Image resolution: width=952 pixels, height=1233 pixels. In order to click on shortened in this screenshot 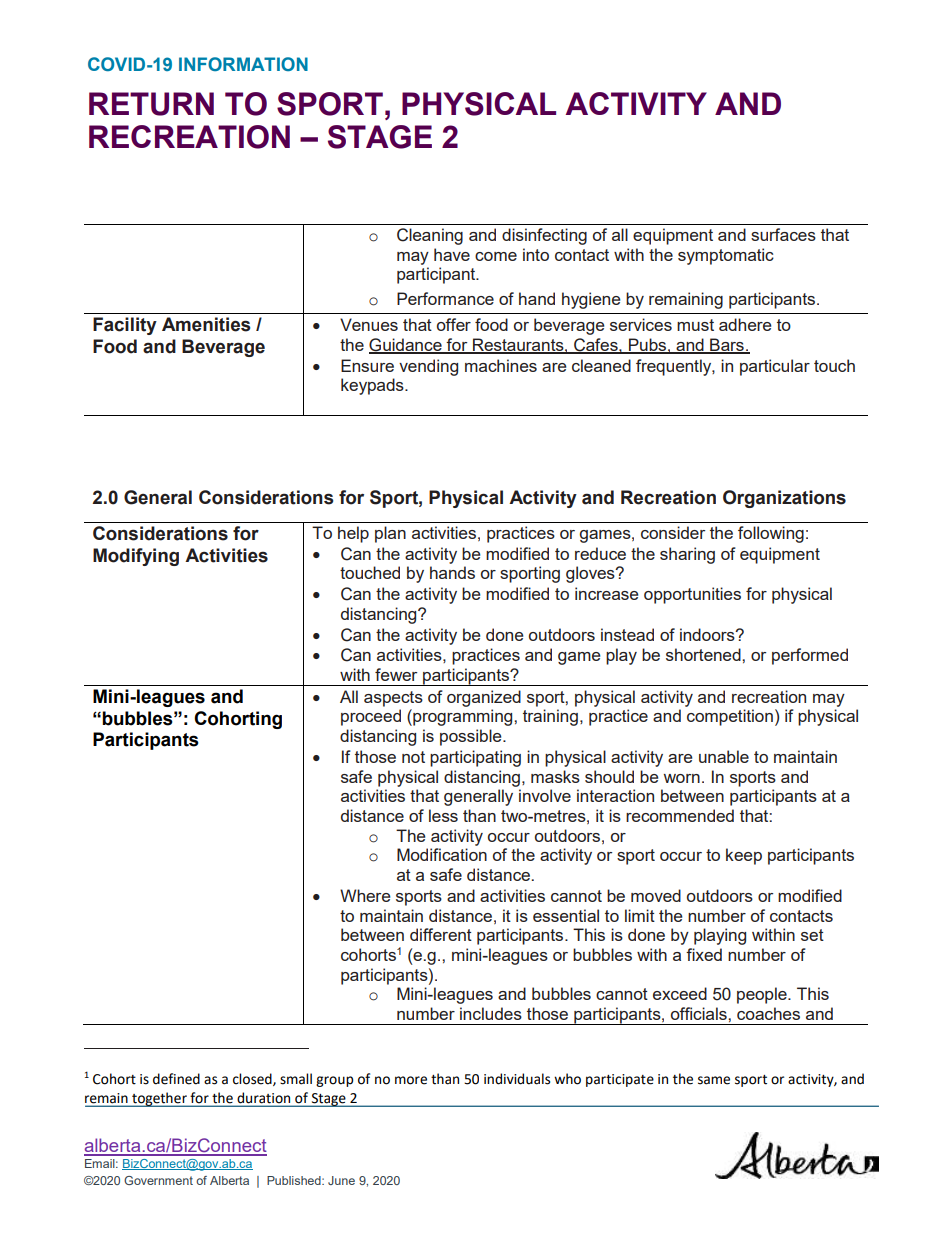, I will do `click(704, 654)`.
